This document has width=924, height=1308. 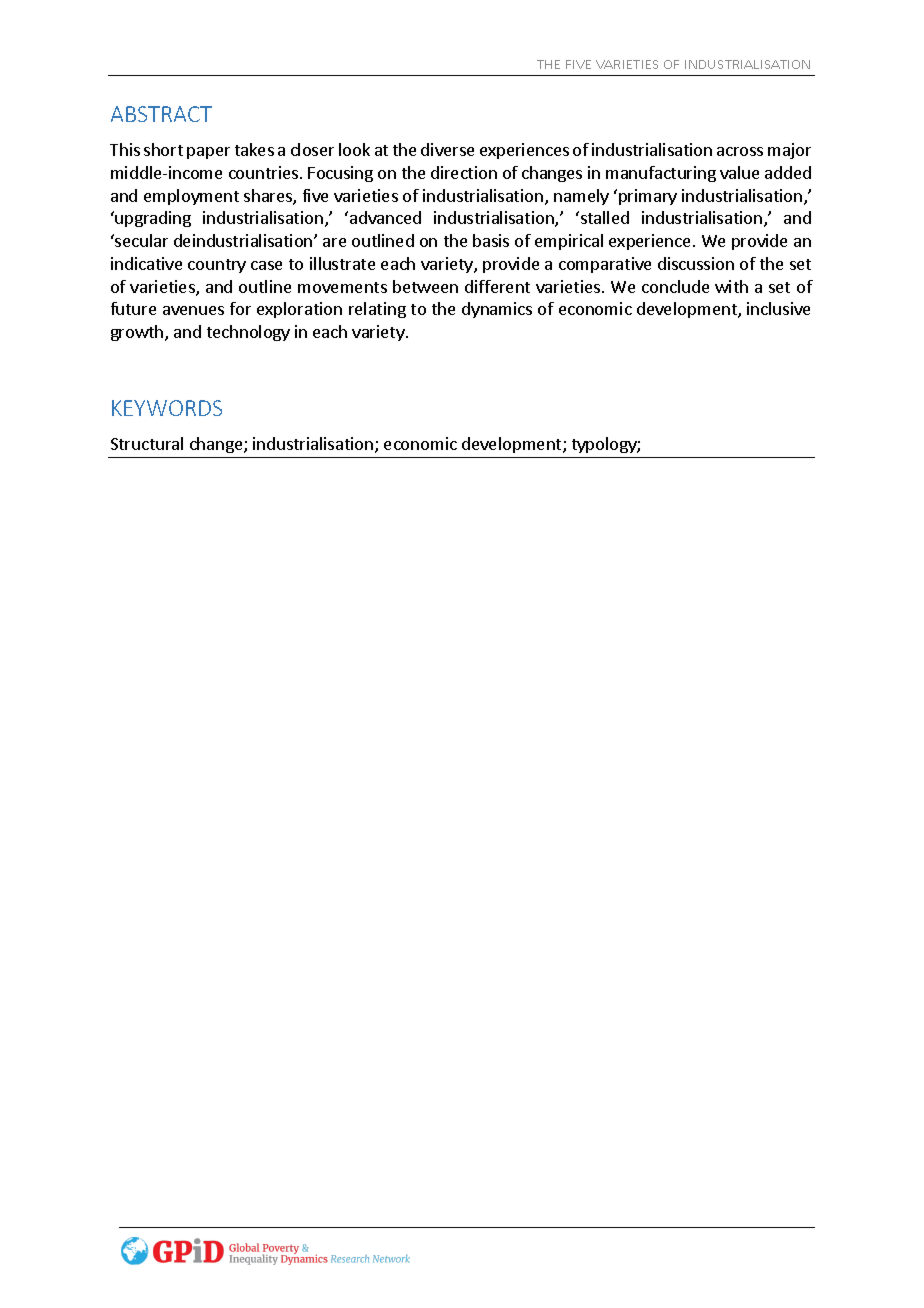 What do you see at coordinates (778, 308) in the document?
I see `inclusive` at bounding box center [778, 308].
